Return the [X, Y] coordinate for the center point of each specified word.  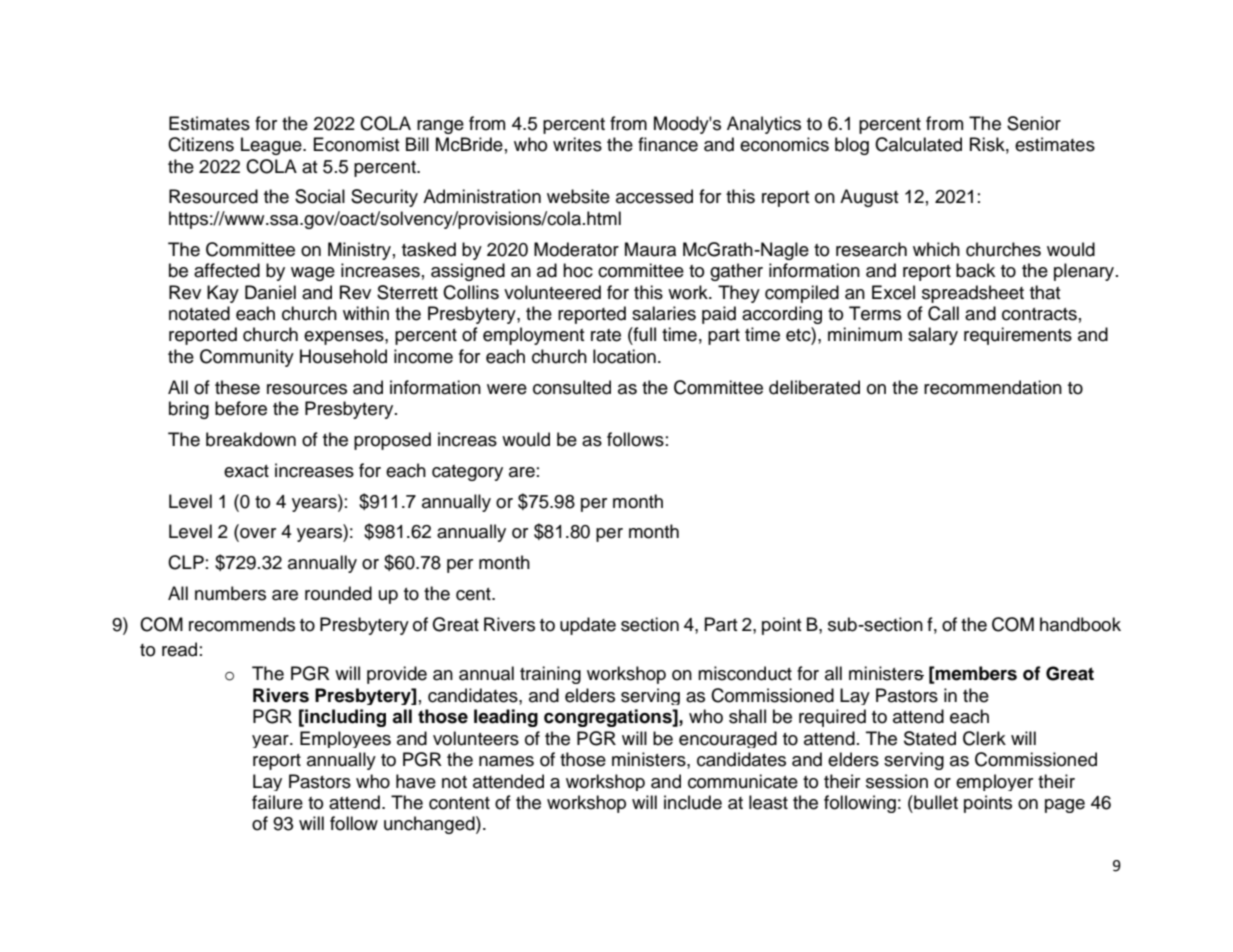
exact [246, 471]
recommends [242, 624]
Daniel [270, 292]
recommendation [993, 387]
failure [277, 802]
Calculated [918, 144]
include [693, 802]
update [588, 626]
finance [668, 144]
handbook [1080, 624]
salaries [664, 313]
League [272, 146]
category [467, 473]
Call [943, 313]
